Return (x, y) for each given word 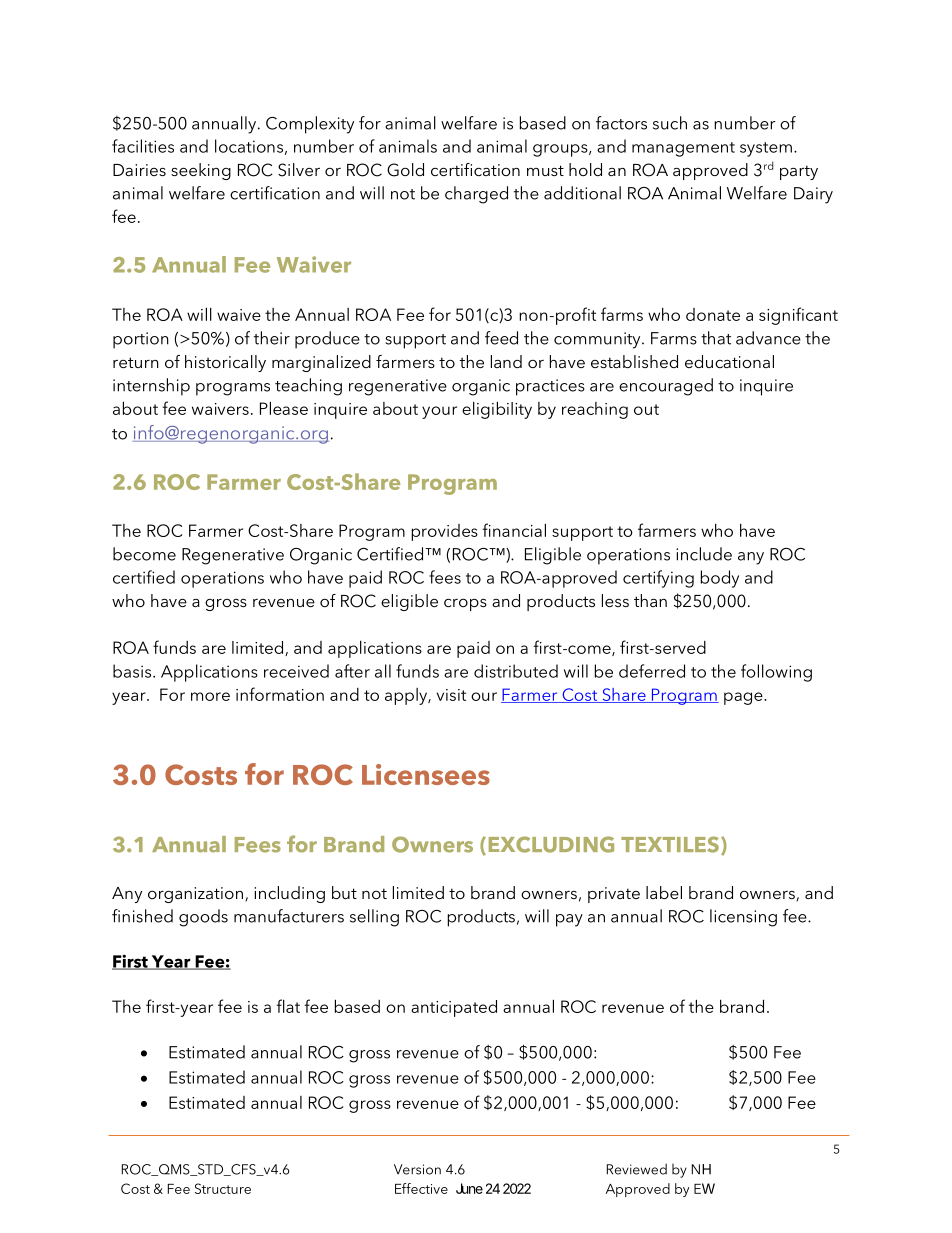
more (210, 696)
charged (476, 195)
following (776, 673)
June (469, 1188)
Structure (223, 1188)
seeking (201, 171)
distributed (516, 671)
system (766, 149)
